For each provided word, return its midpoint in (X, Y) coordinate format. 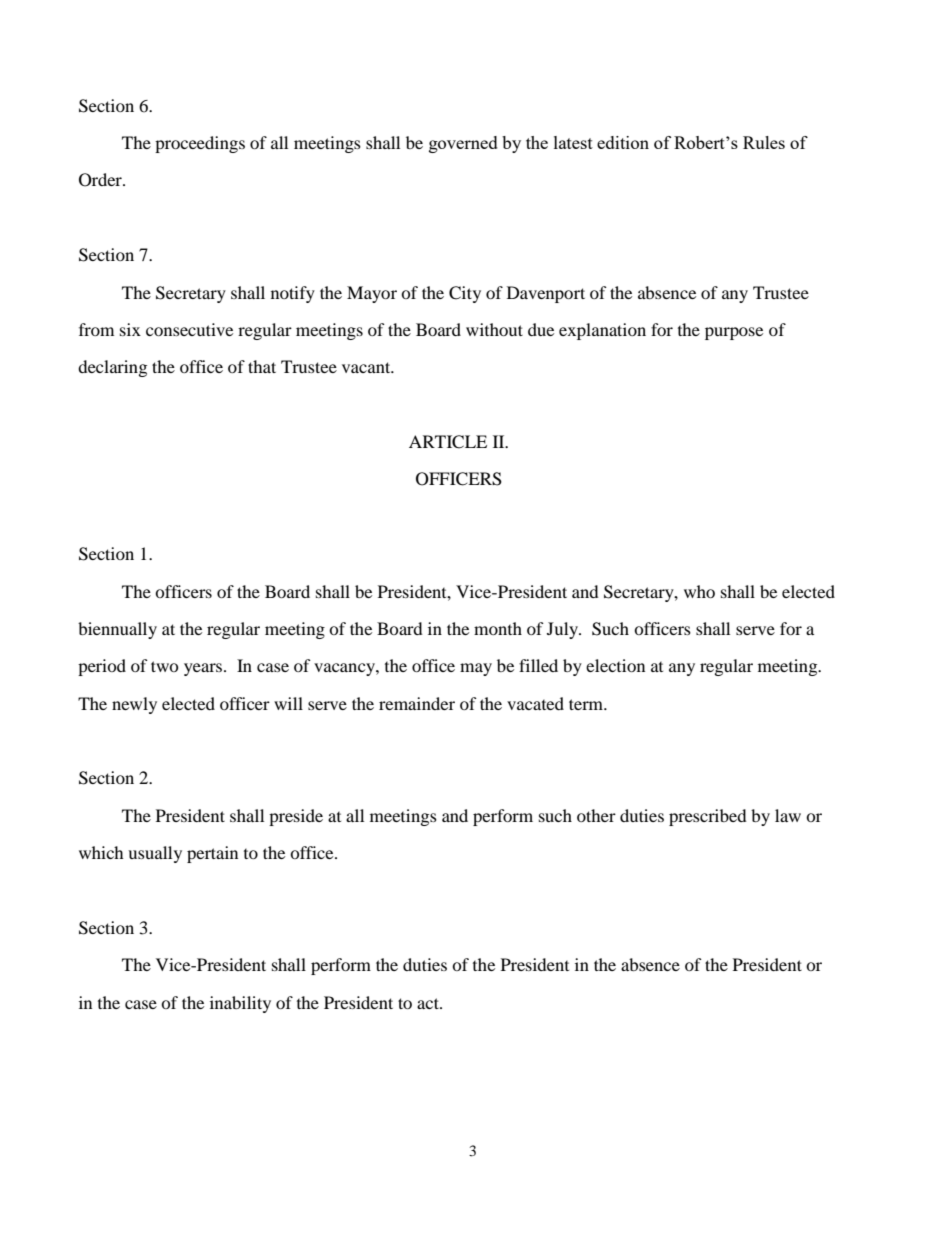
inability (240, 1004)
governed (463, 144)
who (699, 591)
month (498, 628)
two (165, 666)
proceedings (200, 144)
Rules (764, 142)
